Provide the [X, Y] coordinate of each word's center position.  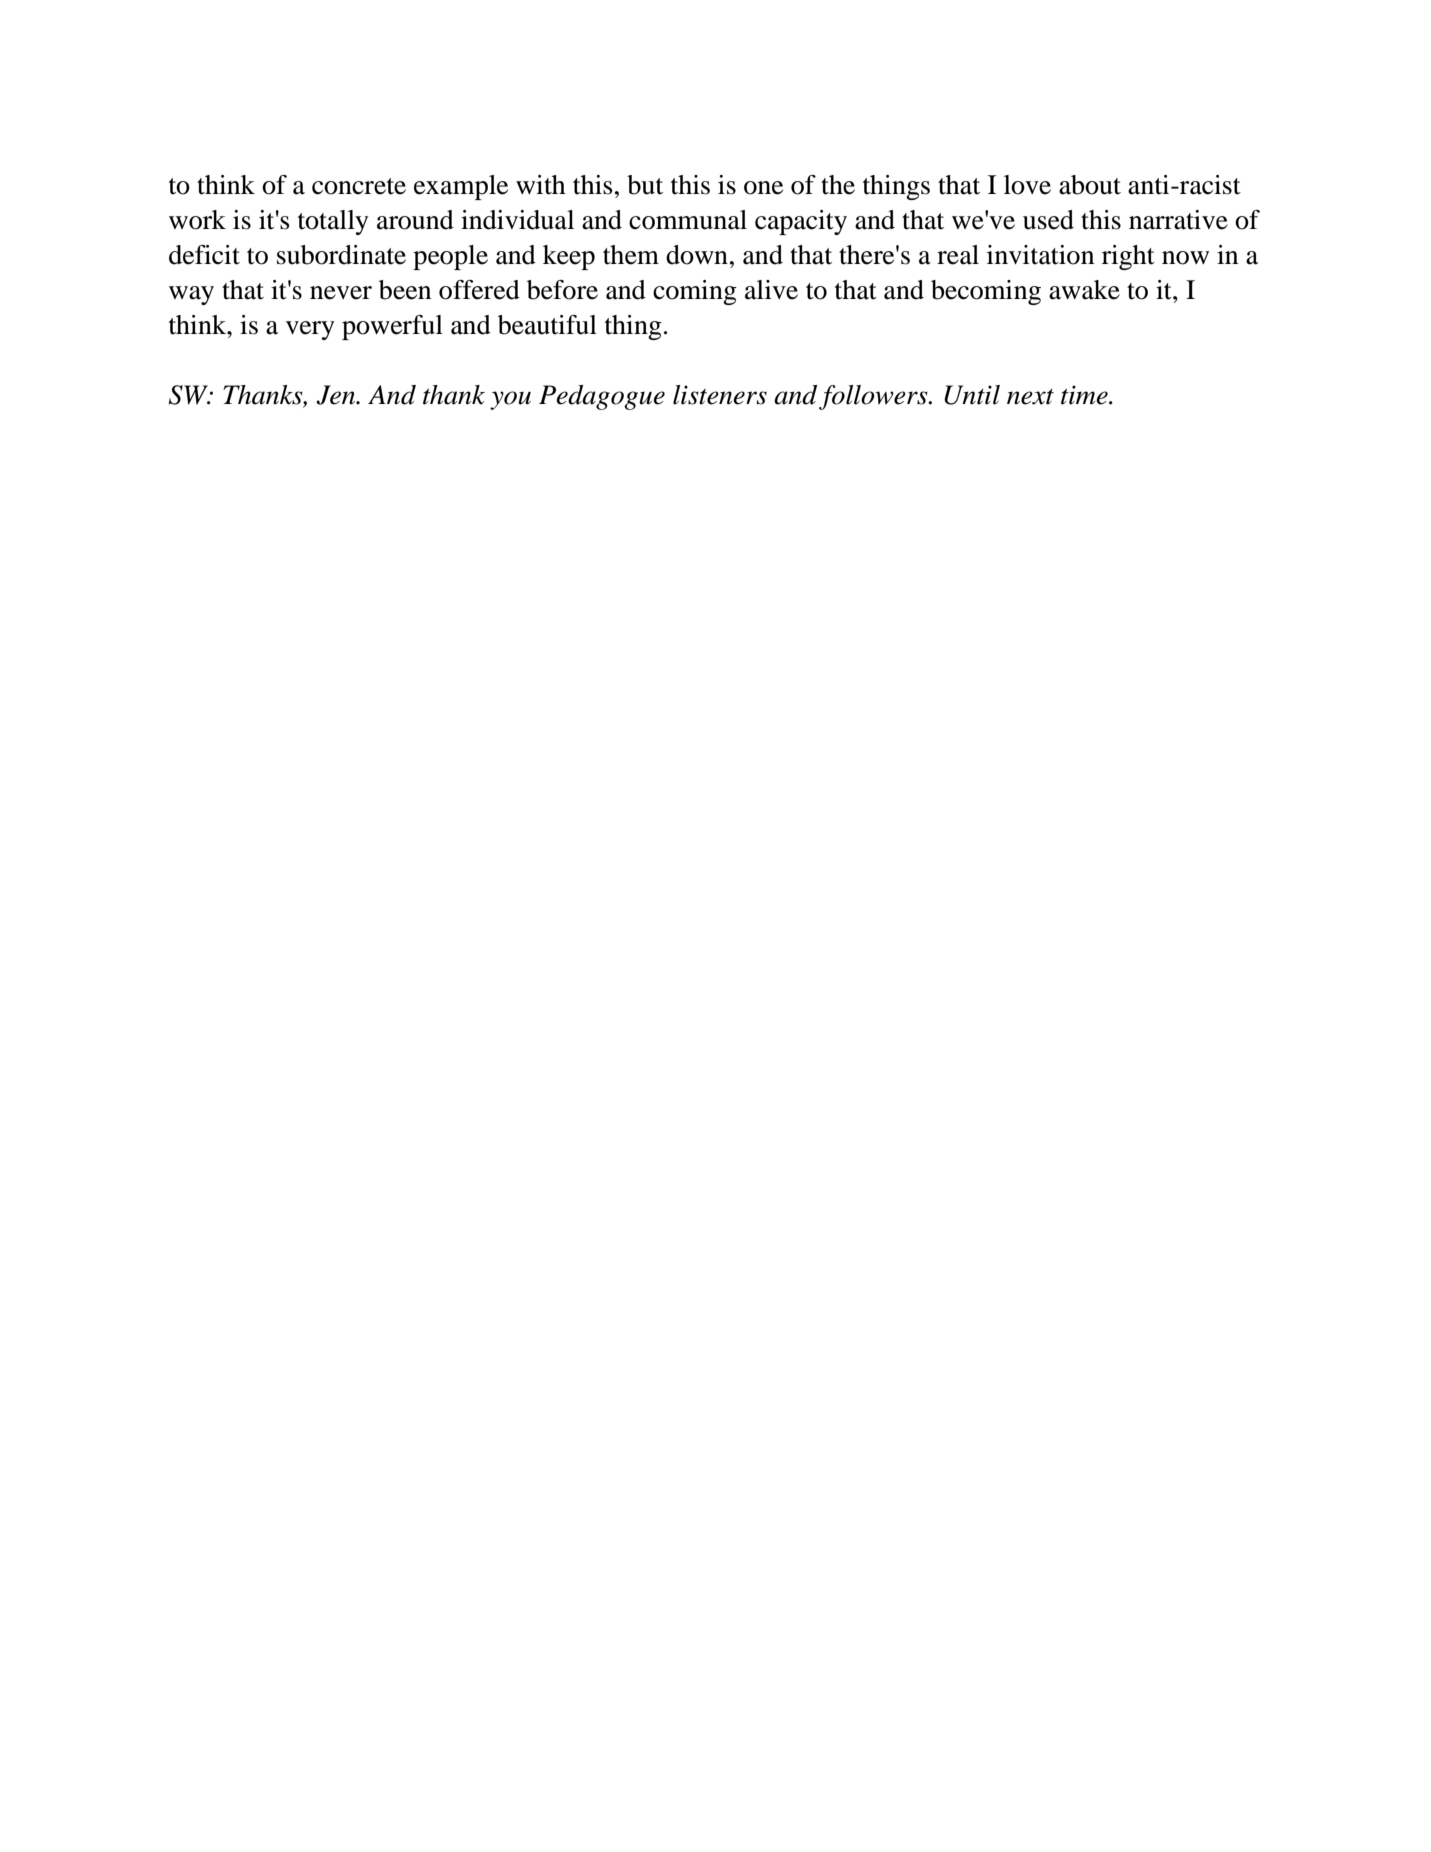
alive [771, 290]
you [510, 400]
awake [1084, 290]
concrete [359, 186]
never [341, 293]
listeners [720, 395]
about [1090, 185]
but [645, 185]
